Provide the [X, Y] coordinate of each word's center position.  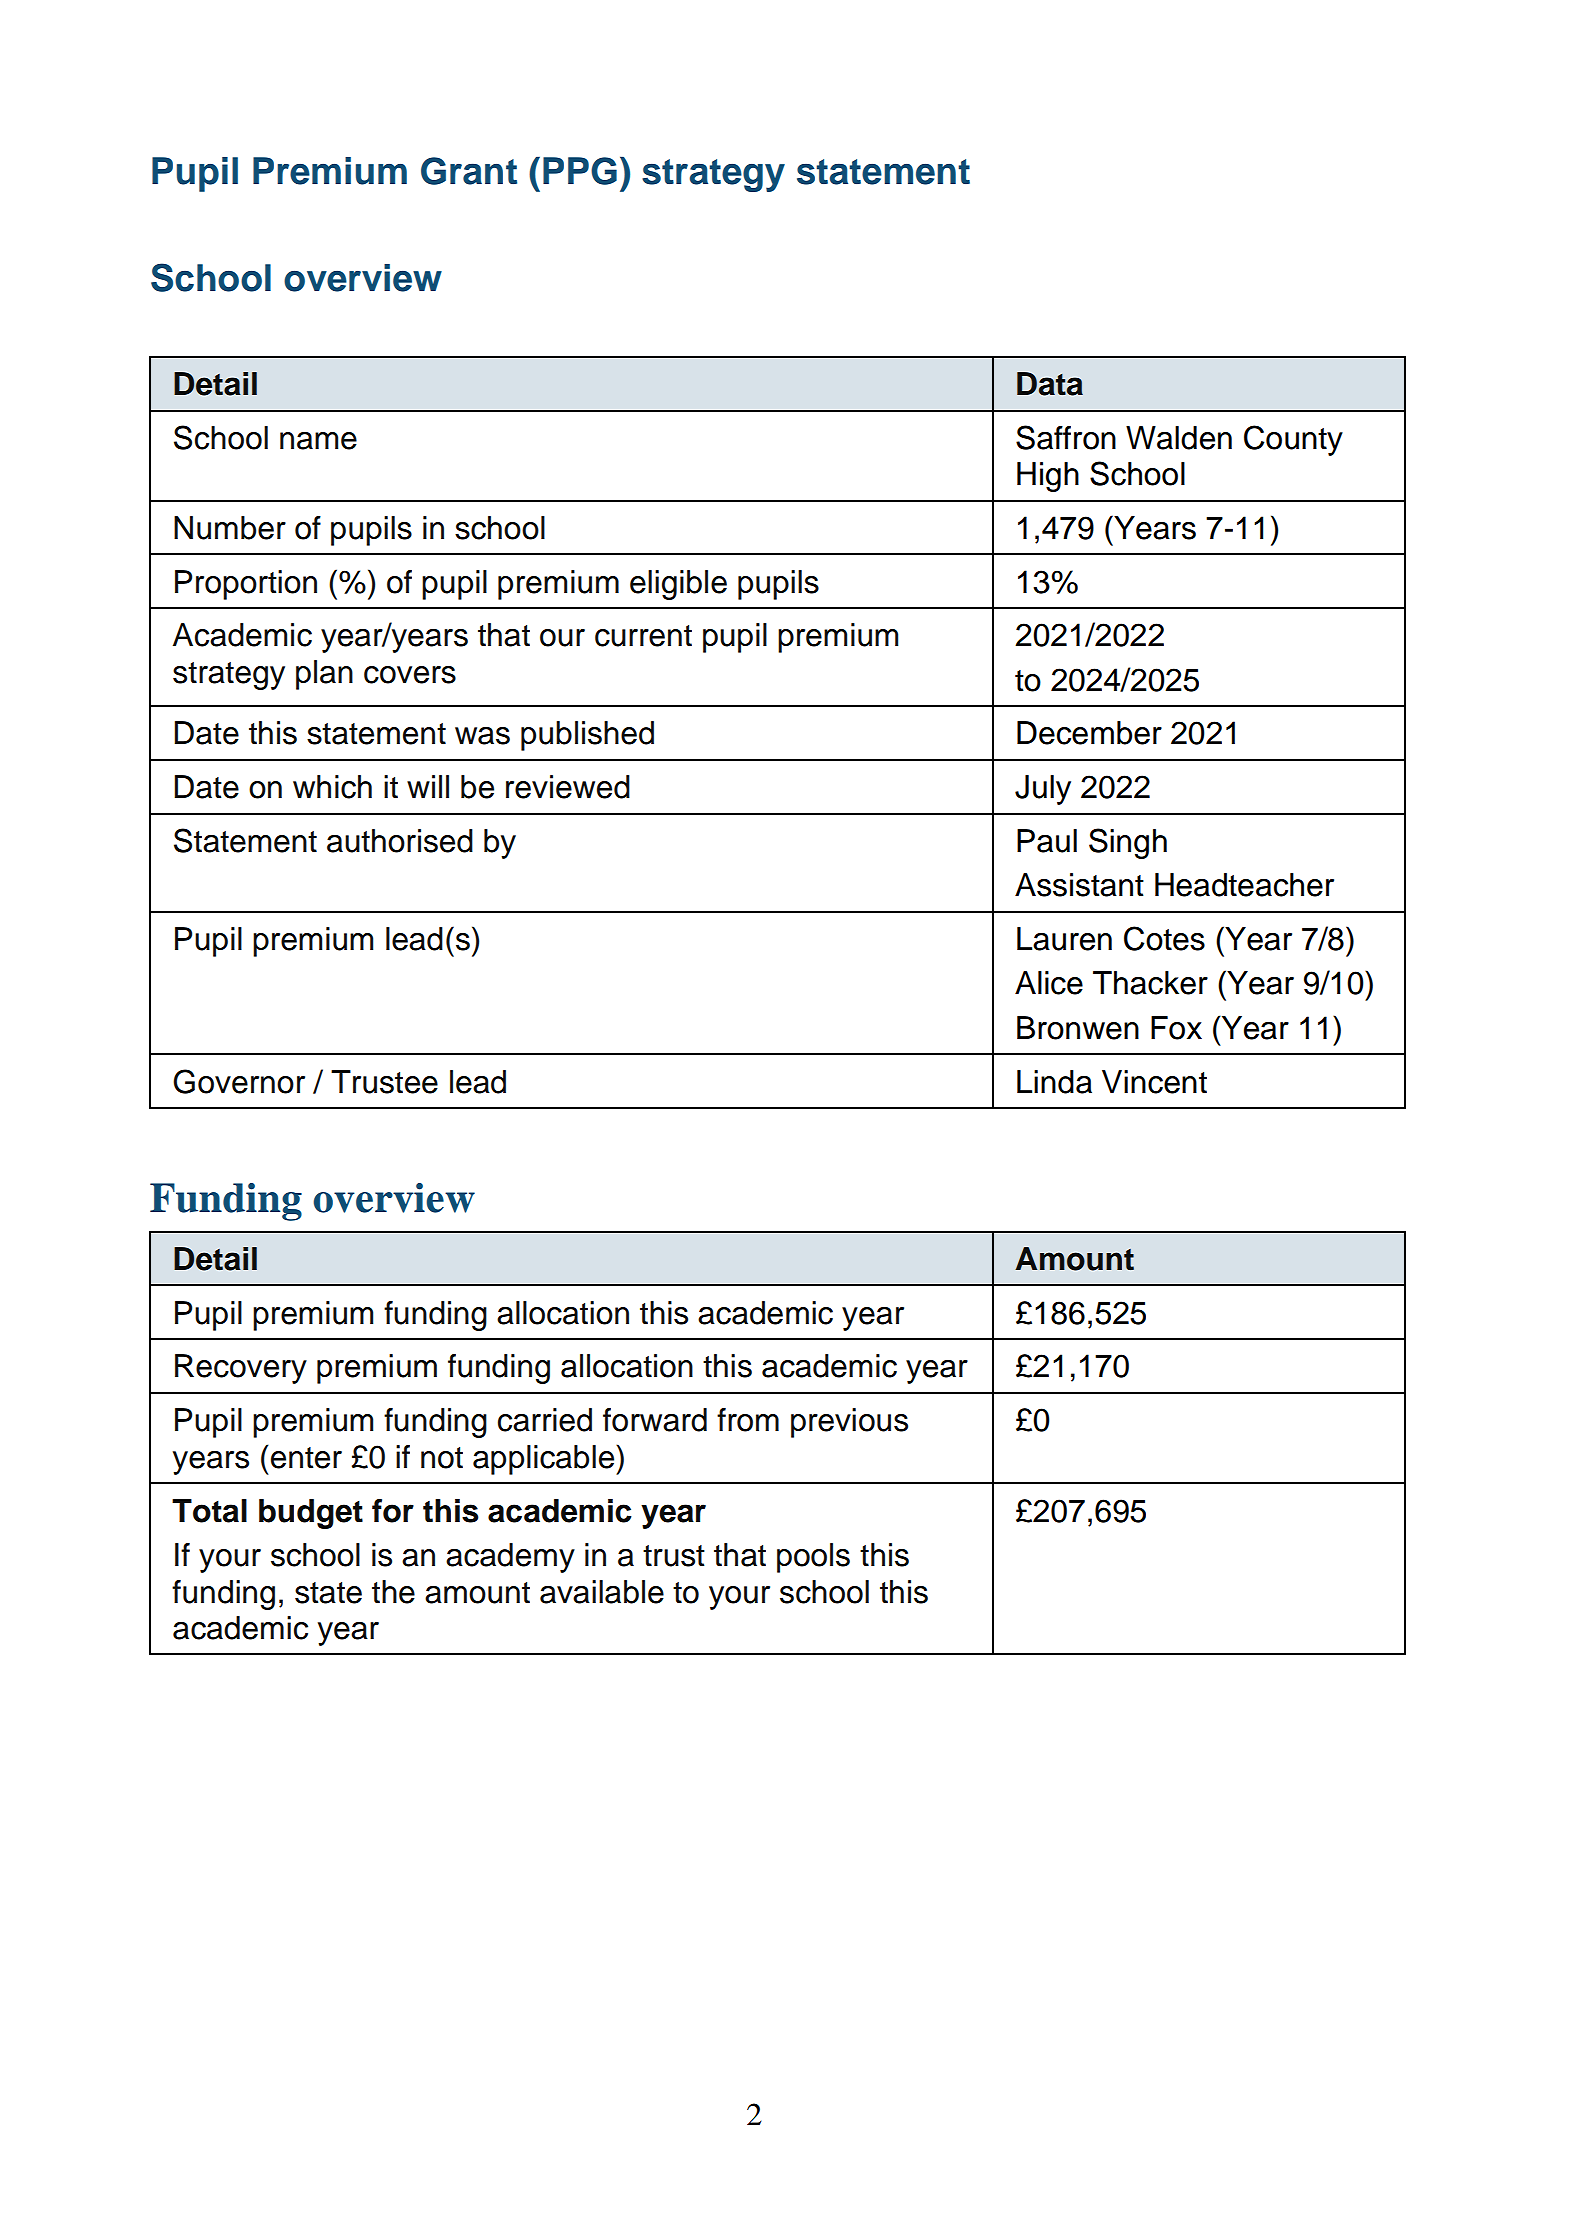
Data [1050, 384]
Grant [469, 171]
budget [311, 1514]
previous [849, 1423]
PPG [580, 171]
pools [813, 1558]
